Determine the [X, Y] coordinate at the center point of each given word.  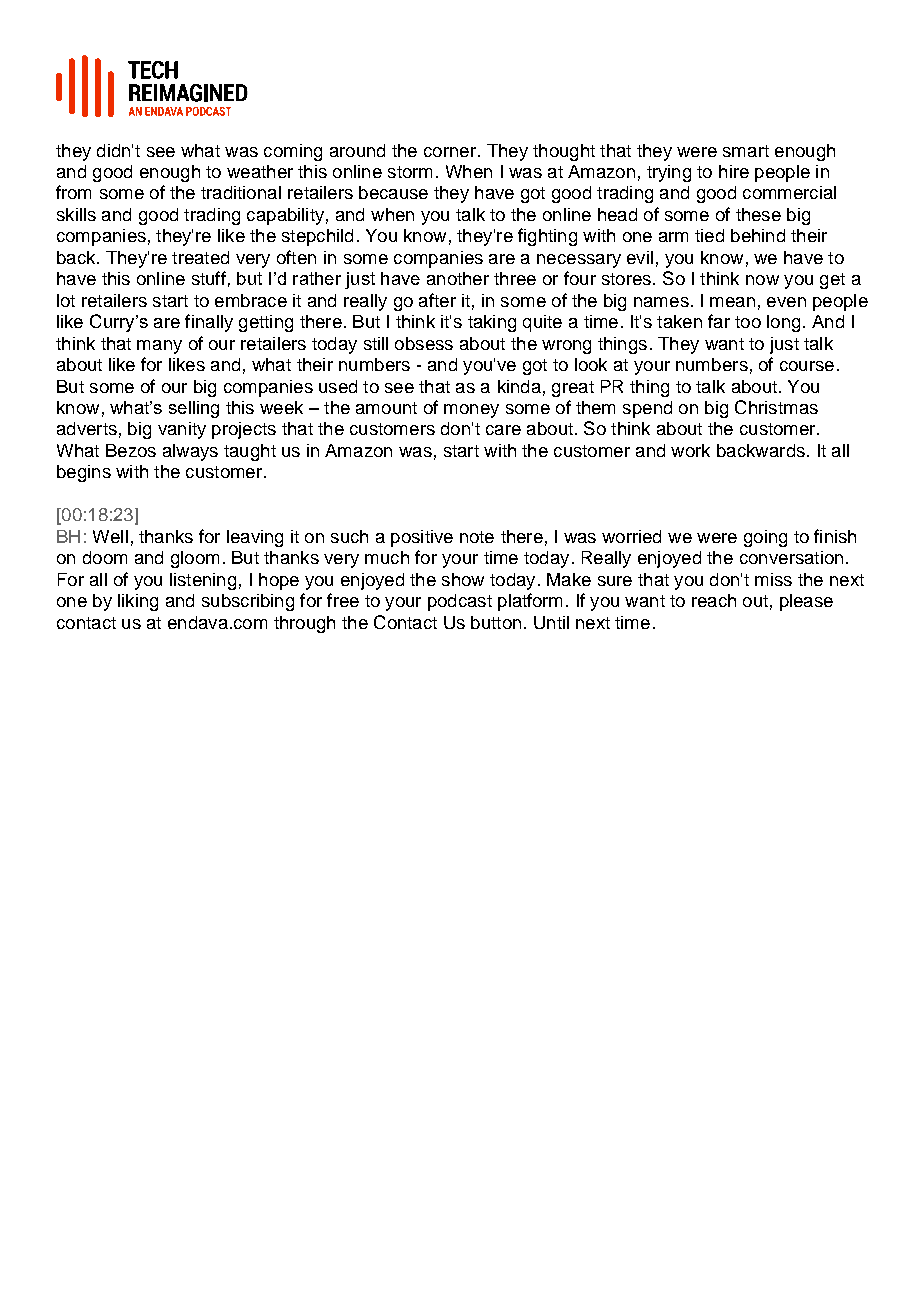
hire [734, 171]
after [437, 300]
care [503, 430]
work [690, 450]
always [190, 452]
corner [450, 152]
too [748, 322]
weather [260, 171]
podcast [460, 602]
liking [138, 602]
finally [209, 323]
